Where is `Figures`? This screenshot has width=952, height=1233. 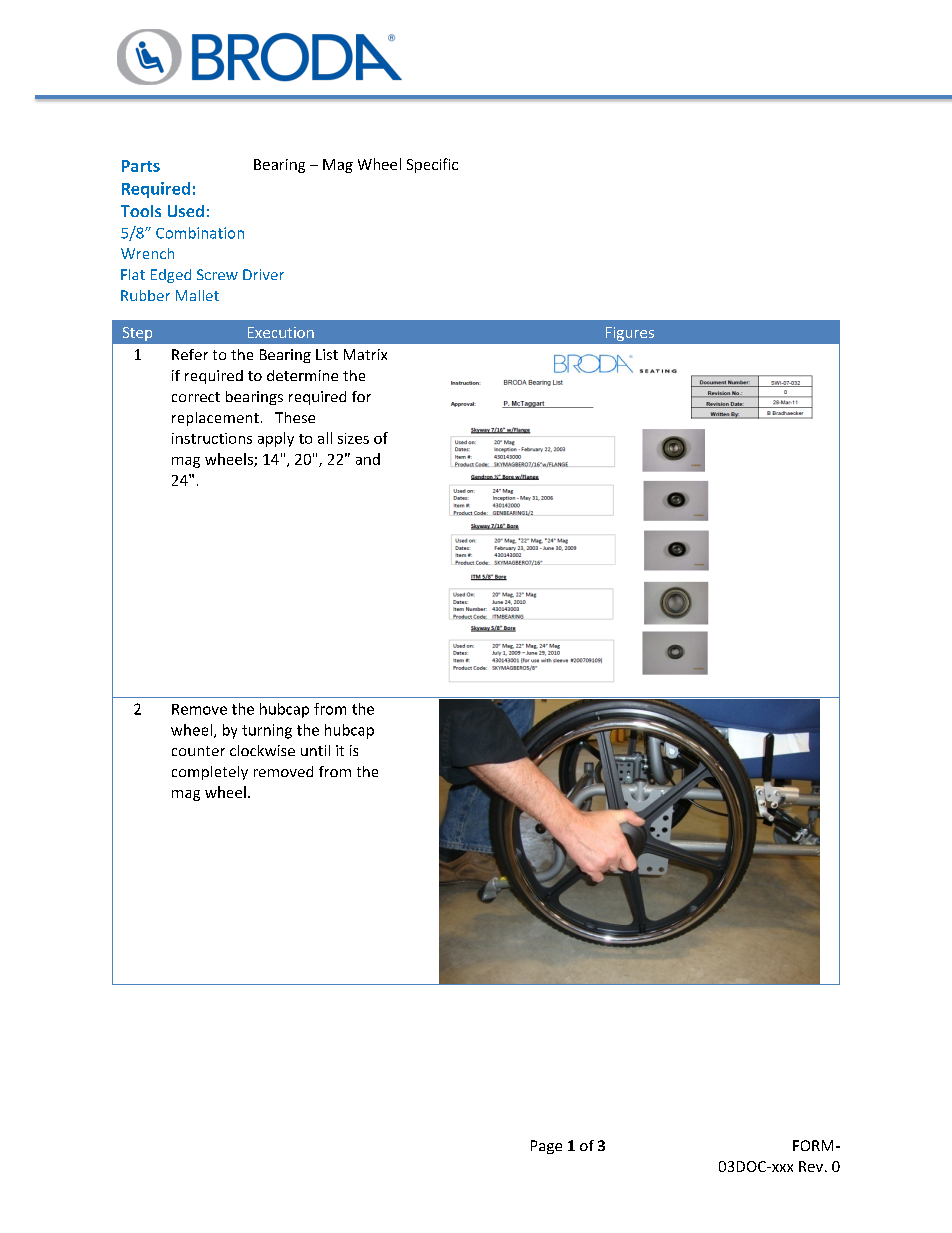
Figures is located at coordinates (630, 334).
